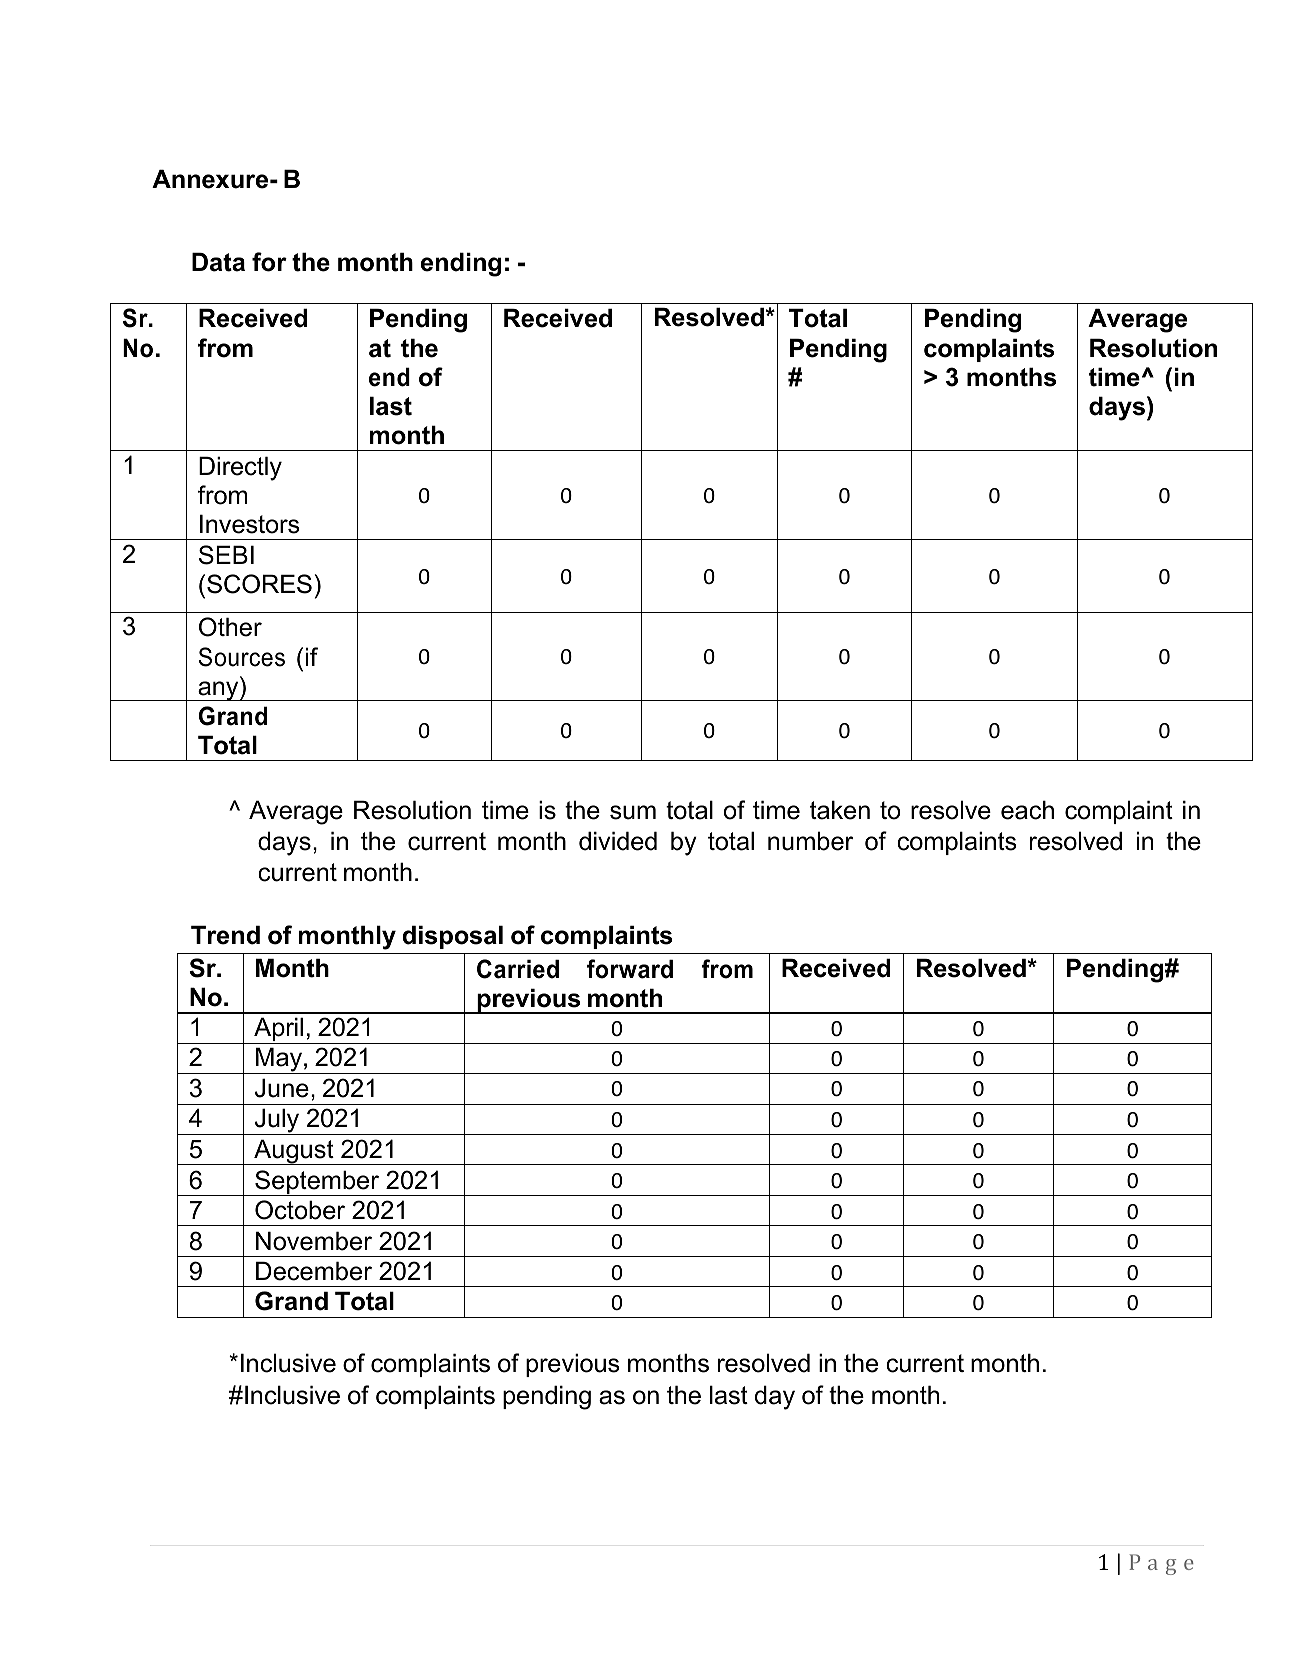  Describe the element at coordinates (840, 810) in the screenshot. I see `taken` at that location.
